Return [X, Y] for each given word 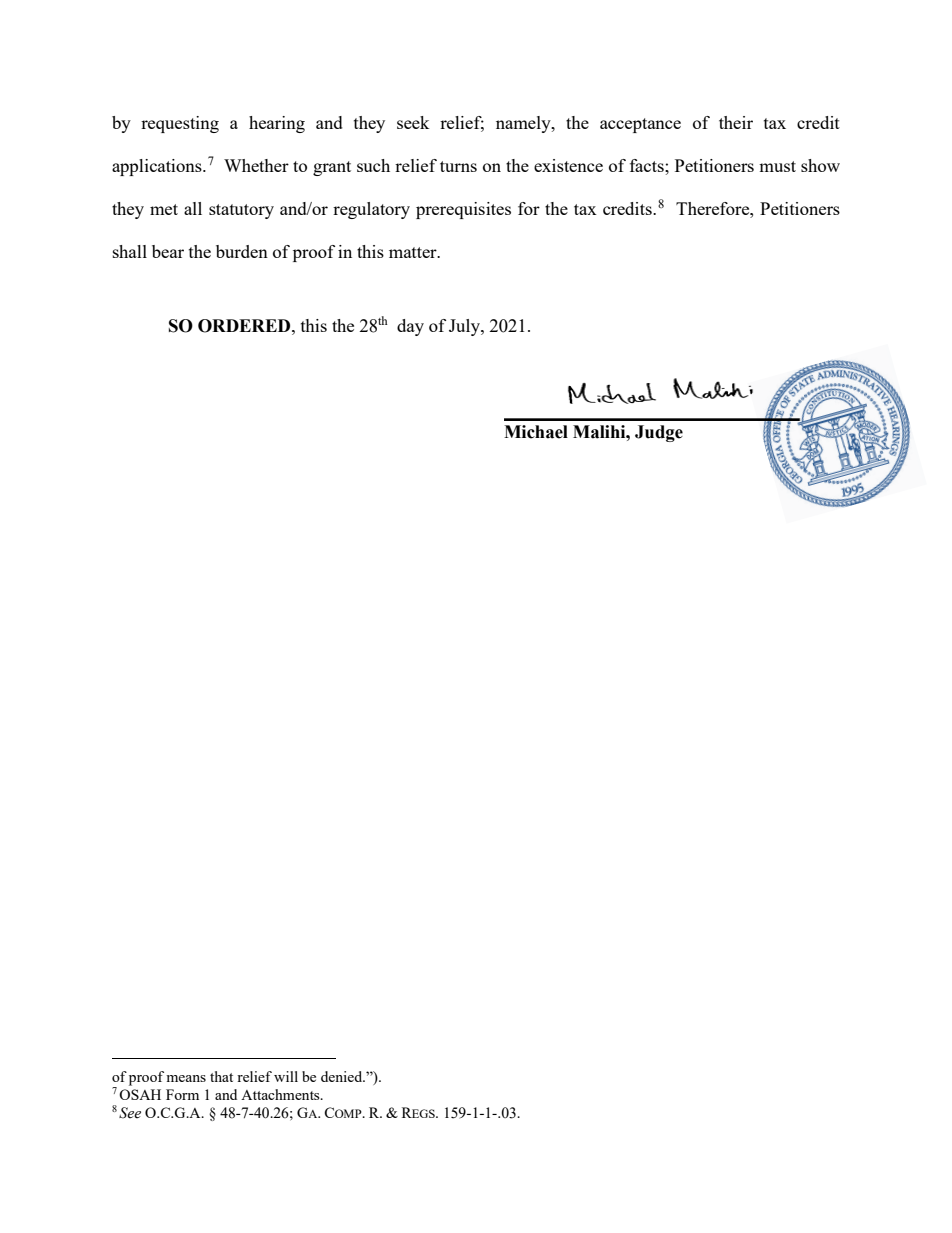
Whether [256, 165]
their [736, 122]
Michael [536, 432]
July [465, 327]
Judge [659, 433]
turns [458, 166]
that [221, 1076]
